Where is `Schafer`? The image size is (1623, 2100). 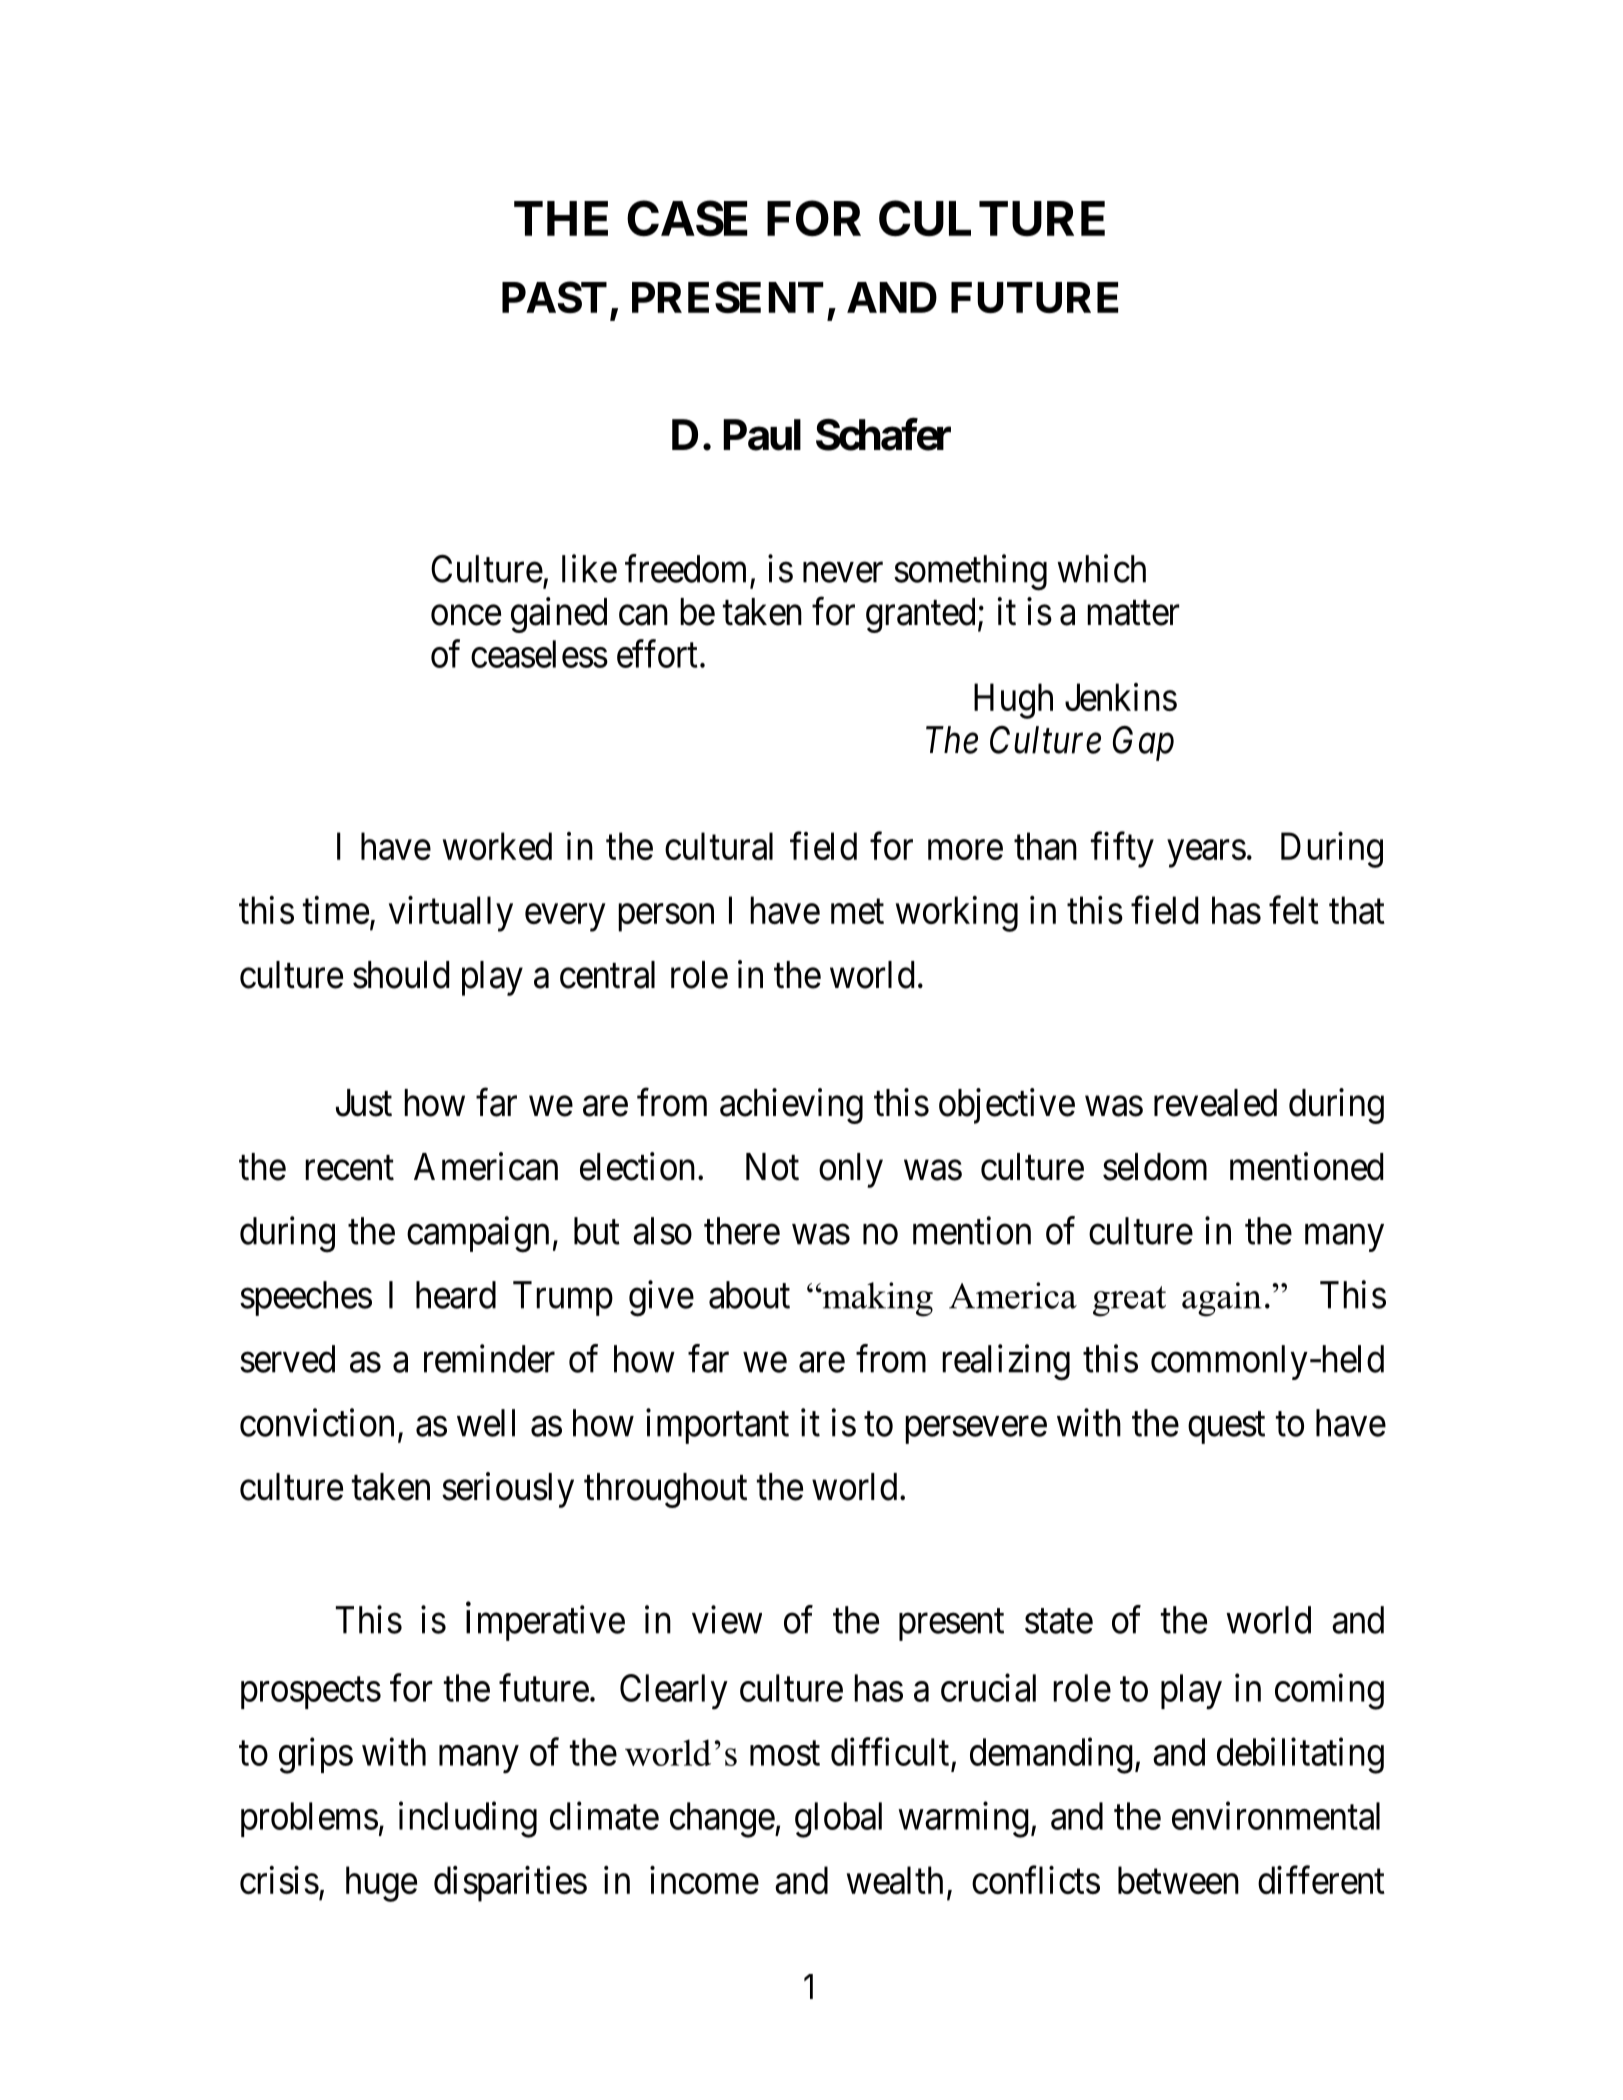 Schafer is located at coordinates (883, 434).
